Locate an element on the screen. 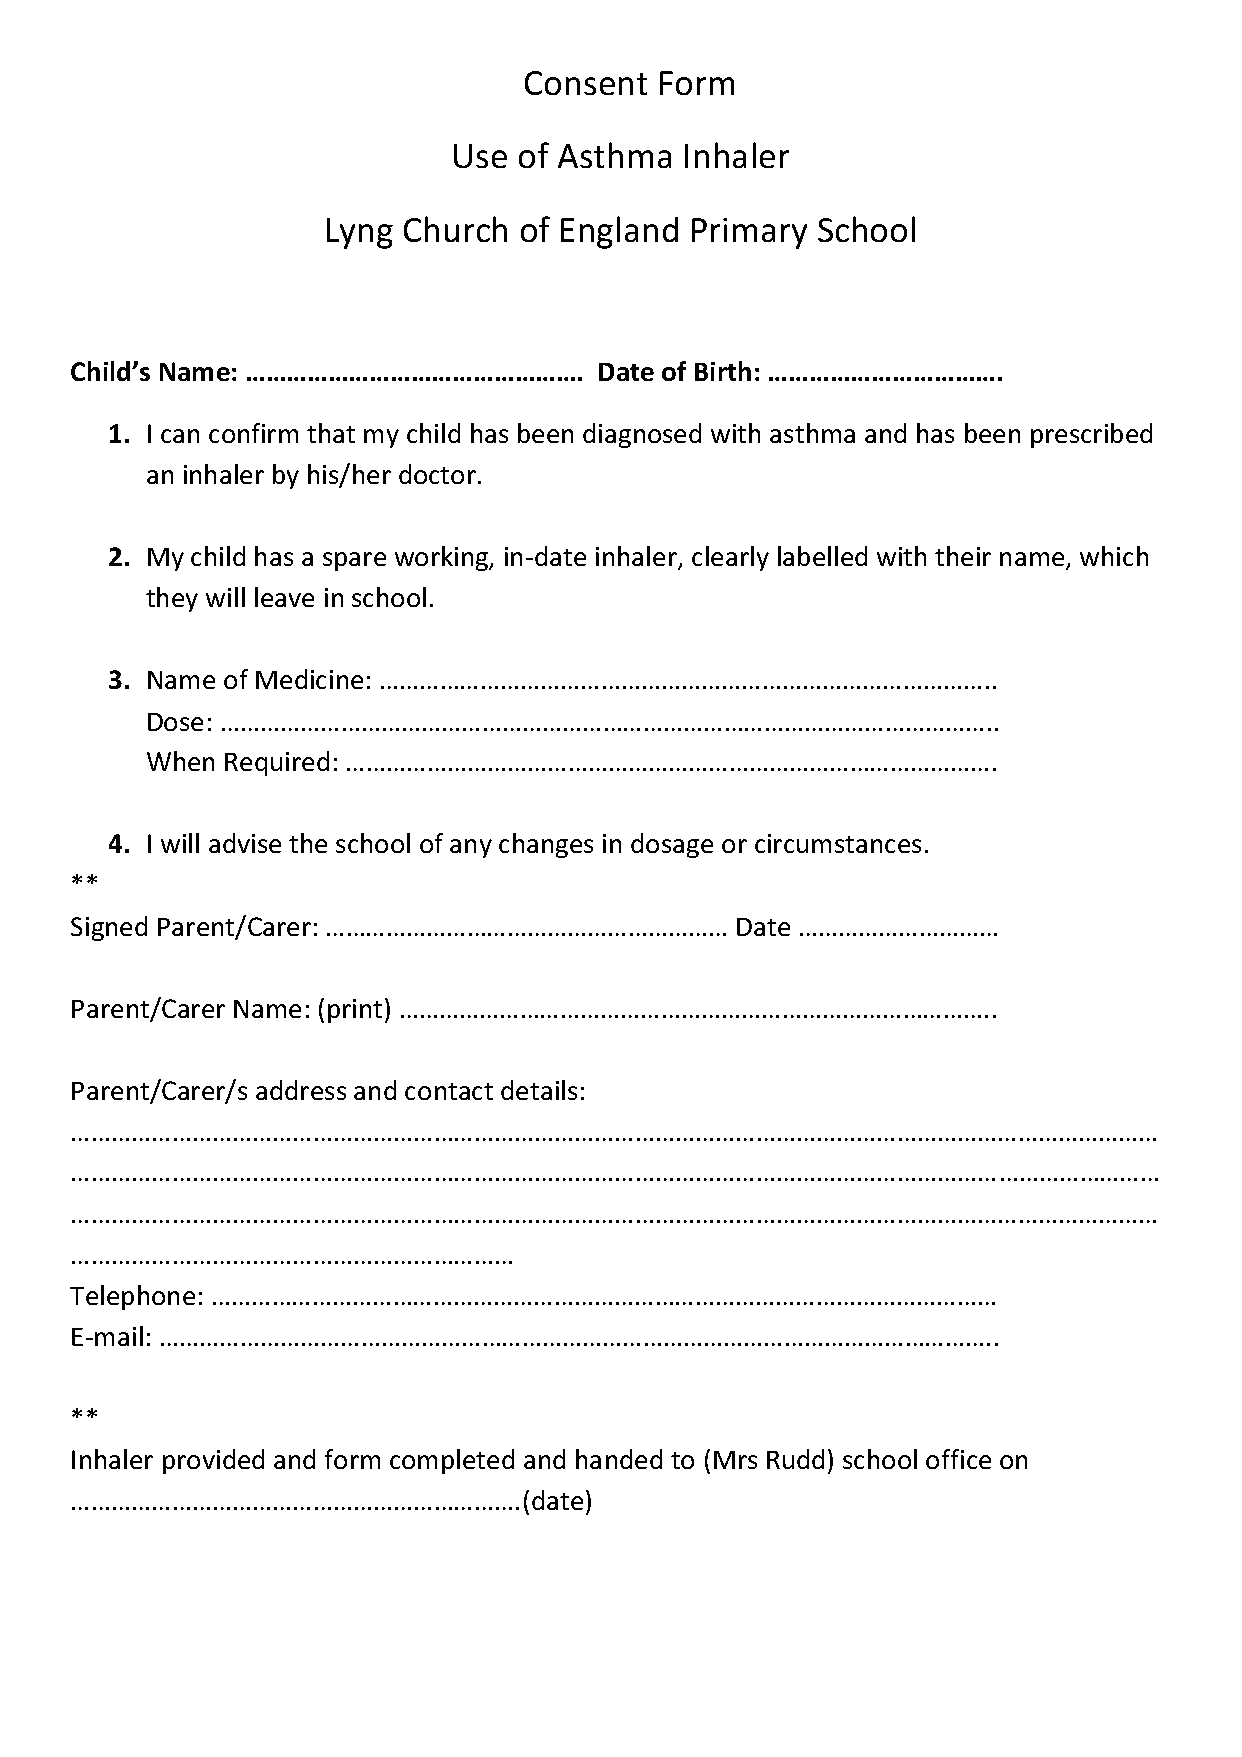 The image size is (1242, 1757). circumstances is located at coordinates (838, 843).
